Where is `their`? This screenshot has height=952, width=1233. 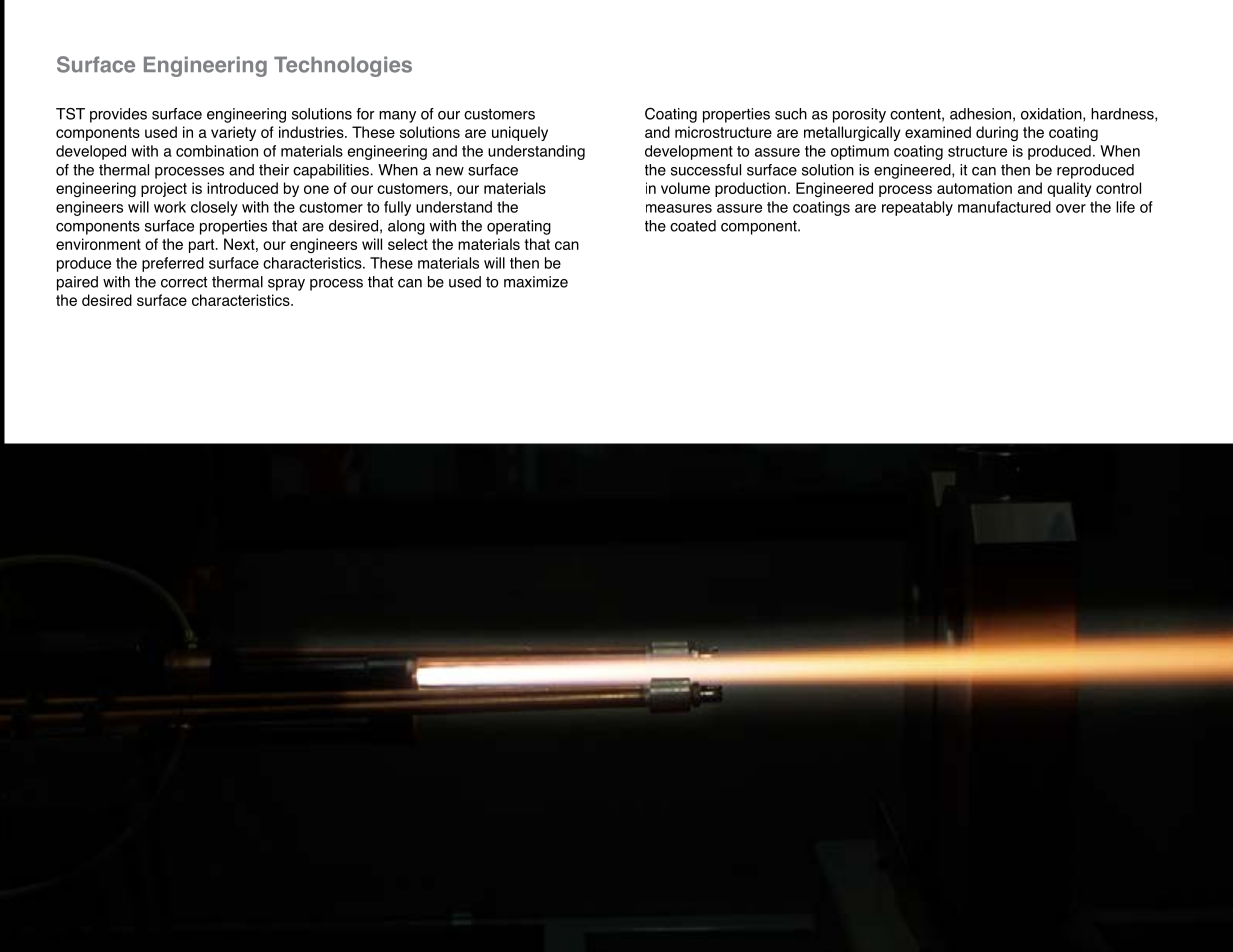 their is located at coordinates (274, 170).
